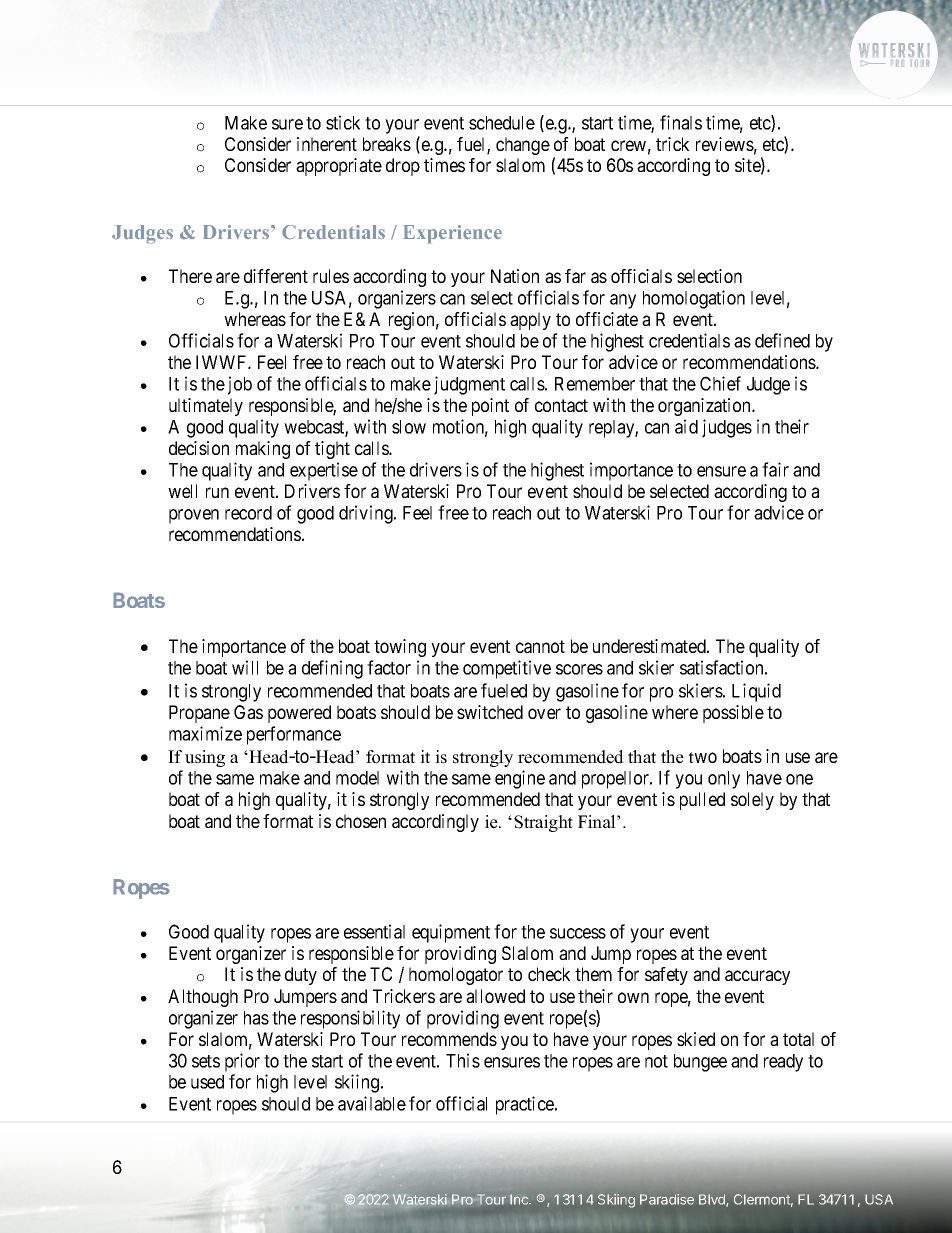  Describe the element at coordinates (469, 385) in the image. I see `judgment` at that location.
